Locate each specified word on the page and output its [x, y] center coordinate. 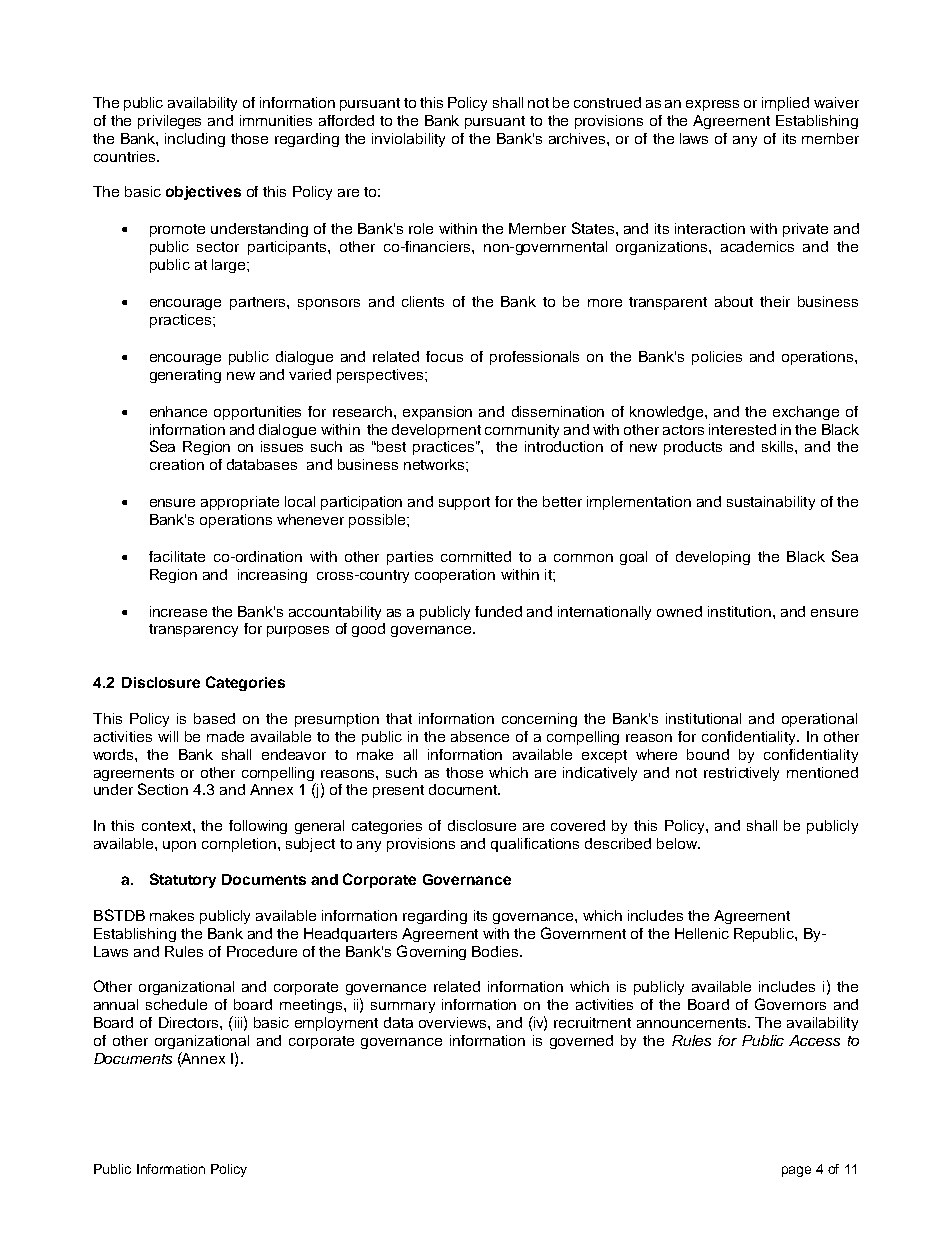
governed [581, 1042]
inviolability [408, 140]
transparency [193, 630]
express [712, 105]
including [195, 140]
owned [679, 611]
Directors [190, 1022]
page [796, 1171]
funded [498, 611]
